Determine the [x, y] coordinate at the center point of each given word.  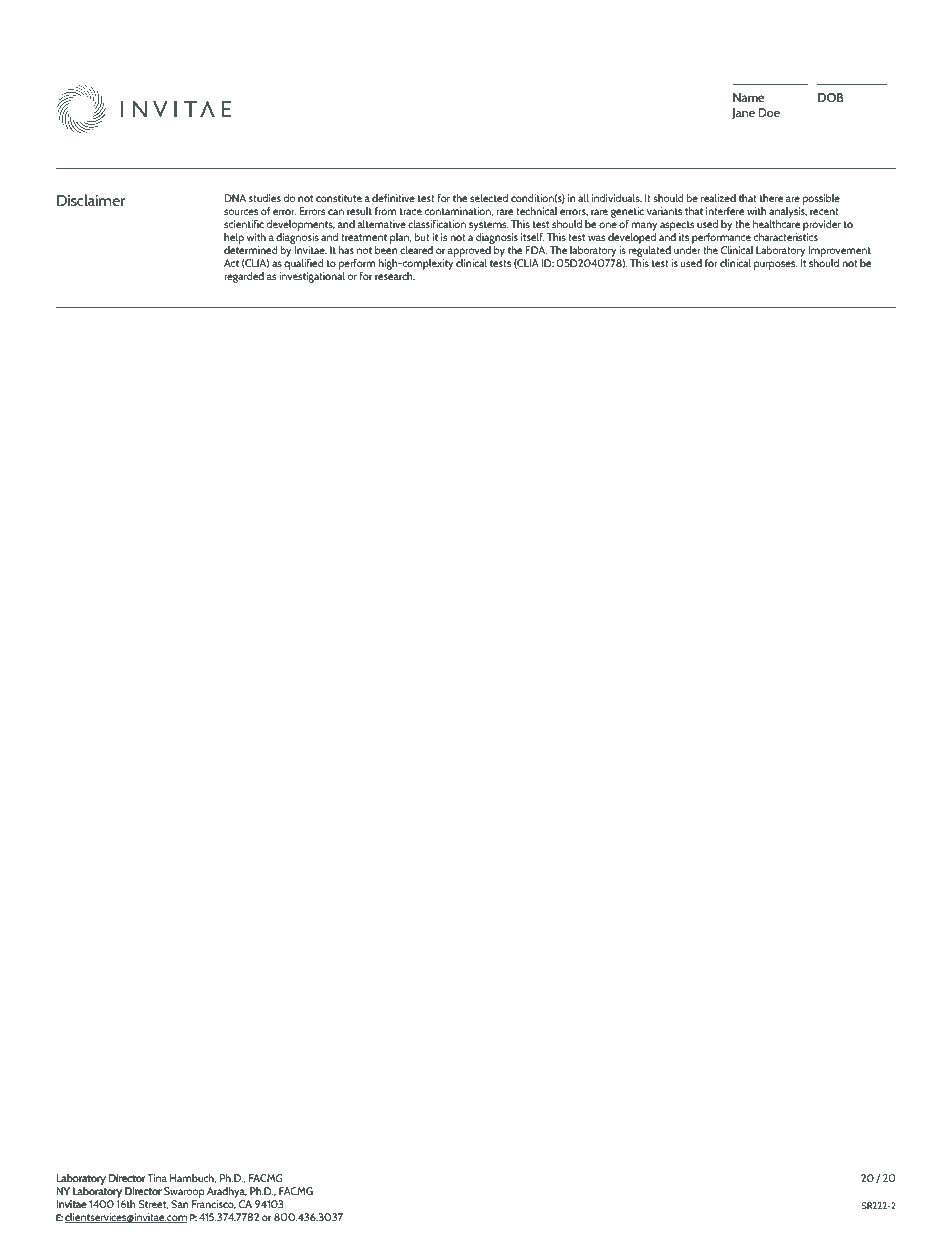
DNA [235, 198]
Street [153, 1204]
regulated [651, 253]
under [687, 250]
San [180, 1204]
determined [250, 250]
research [395, 276]
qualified [304, 266]
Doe [769, 112]
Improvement [840, 253]
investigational [312, 277]
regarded [244, 277]
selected [489, 198]
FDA [536, 250]
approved [469, 253]
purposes [775, 265]
